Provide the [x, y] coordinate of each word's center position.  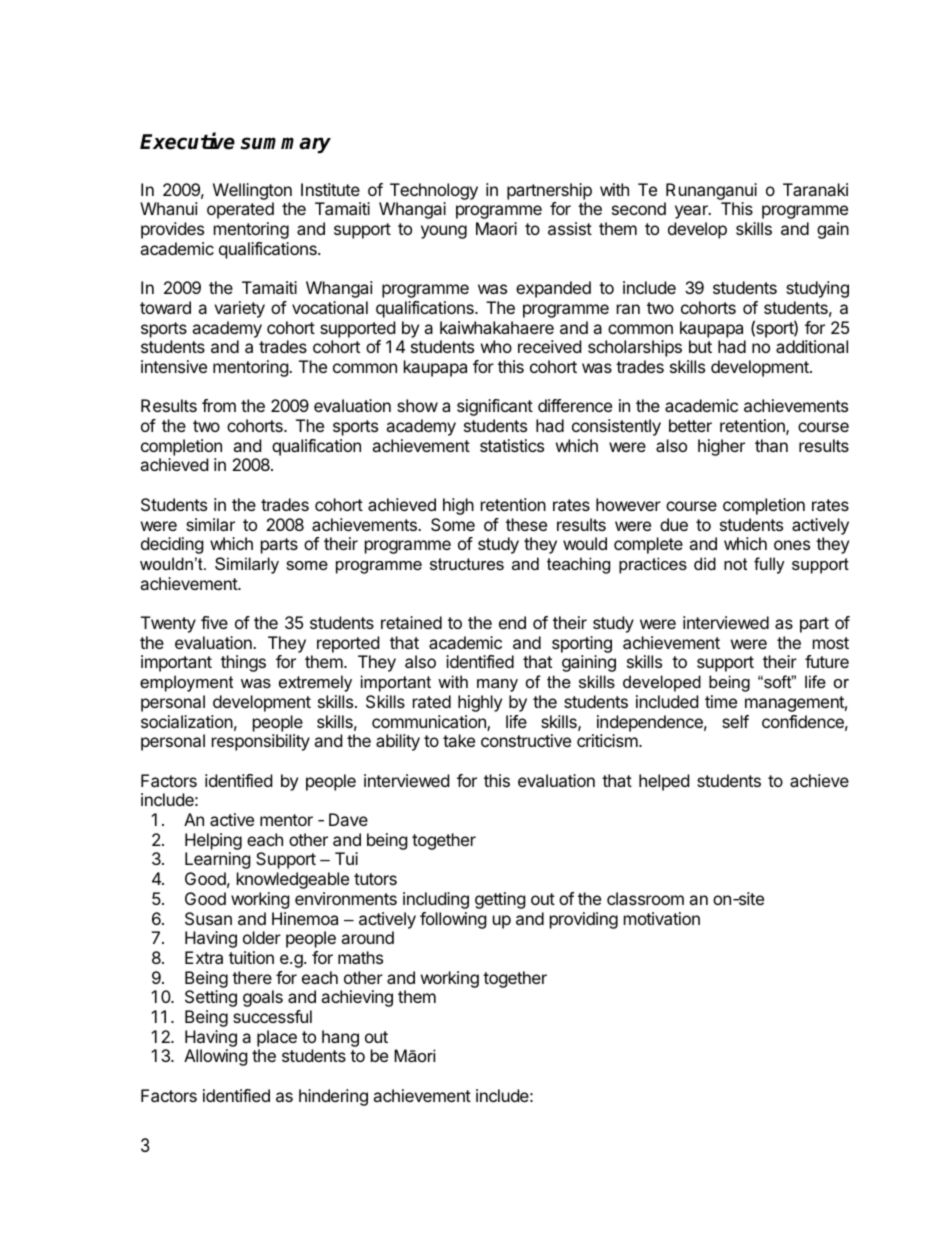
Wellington [252, 193]
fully [769, 565]
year [692, 212]
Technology [432, 193]
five [214, 622]
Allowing [216, 1057]
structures [467, 564]
